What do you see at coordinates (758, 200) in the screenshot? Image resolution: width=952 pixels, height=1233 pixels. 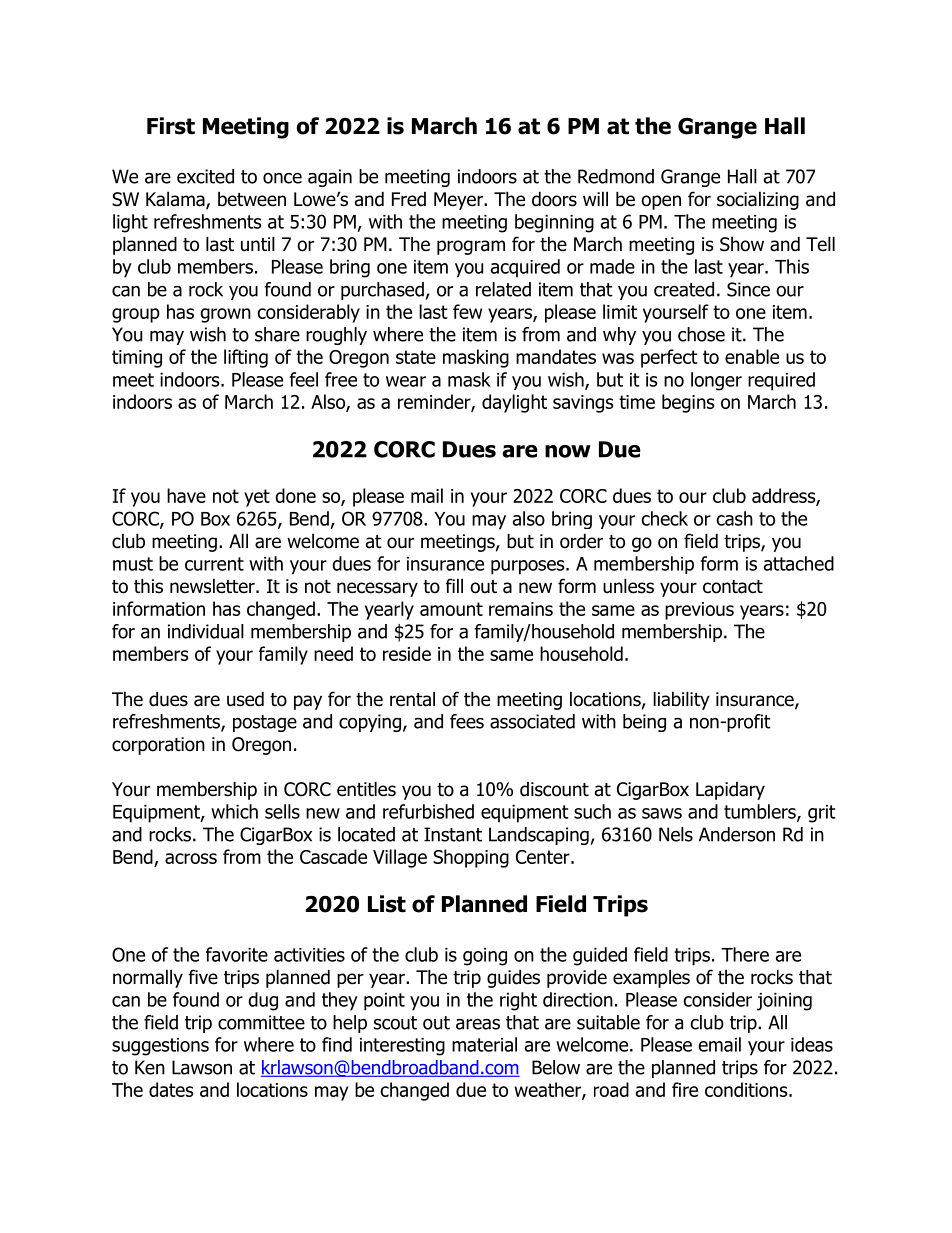 I see `socializing` at bounding box center [758, 200].
